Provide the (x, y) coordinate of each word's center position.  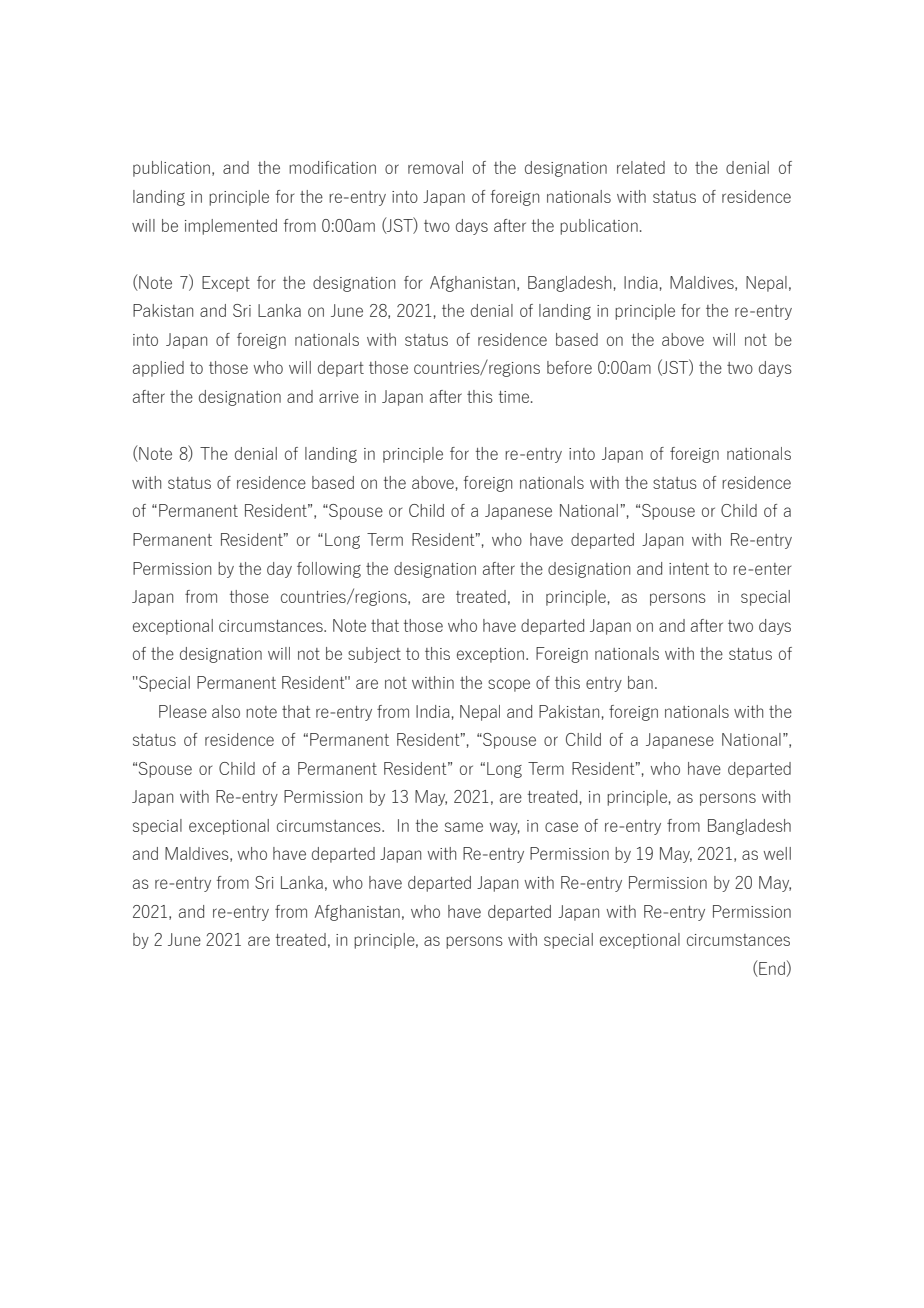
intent (689, 569)
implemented (231, 227)
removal (435, 167)
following (329, 570)
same (464, 827)
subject (374, 655)
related (641, 167)
